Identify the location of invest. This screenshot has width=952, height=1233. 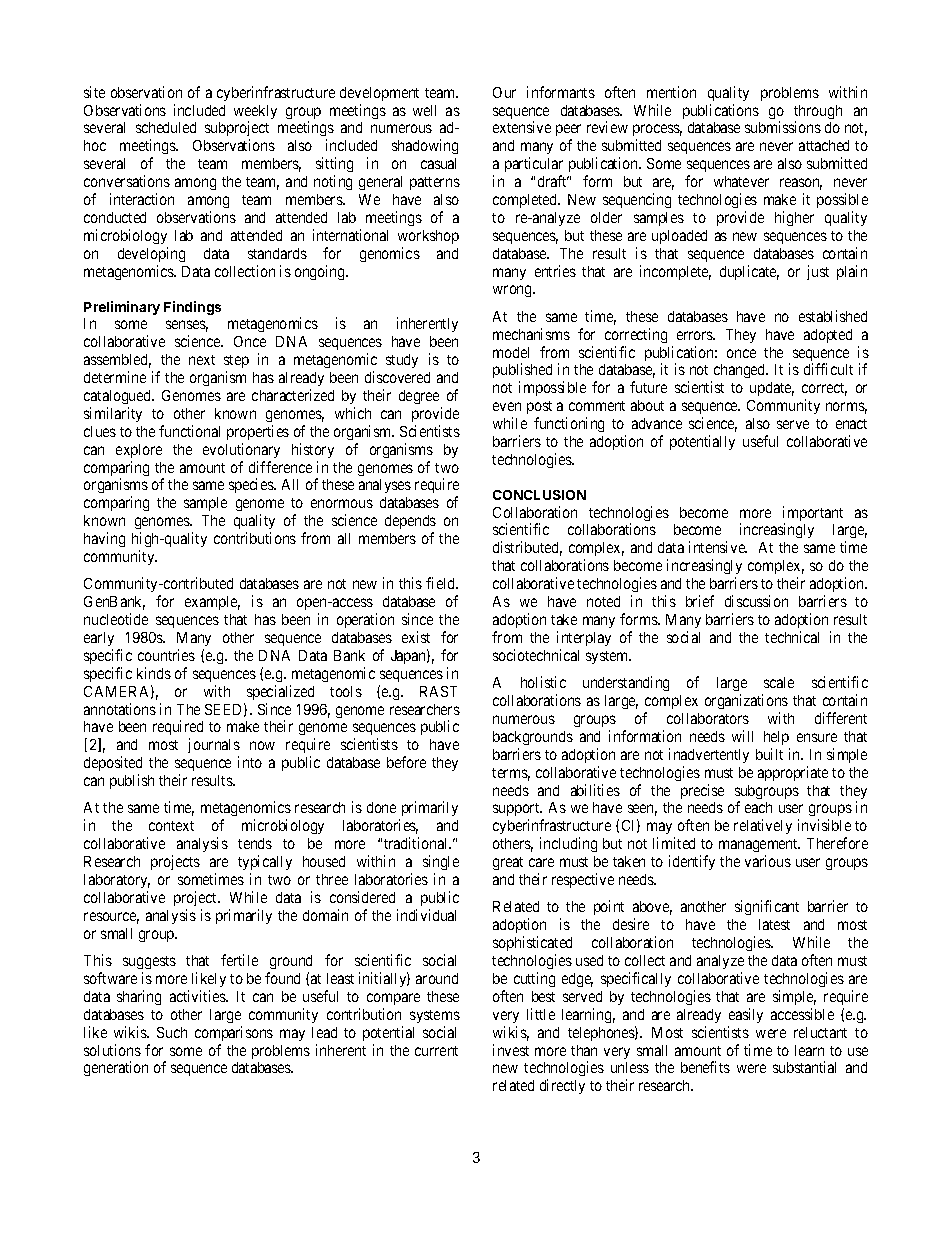
(511, 1050).
